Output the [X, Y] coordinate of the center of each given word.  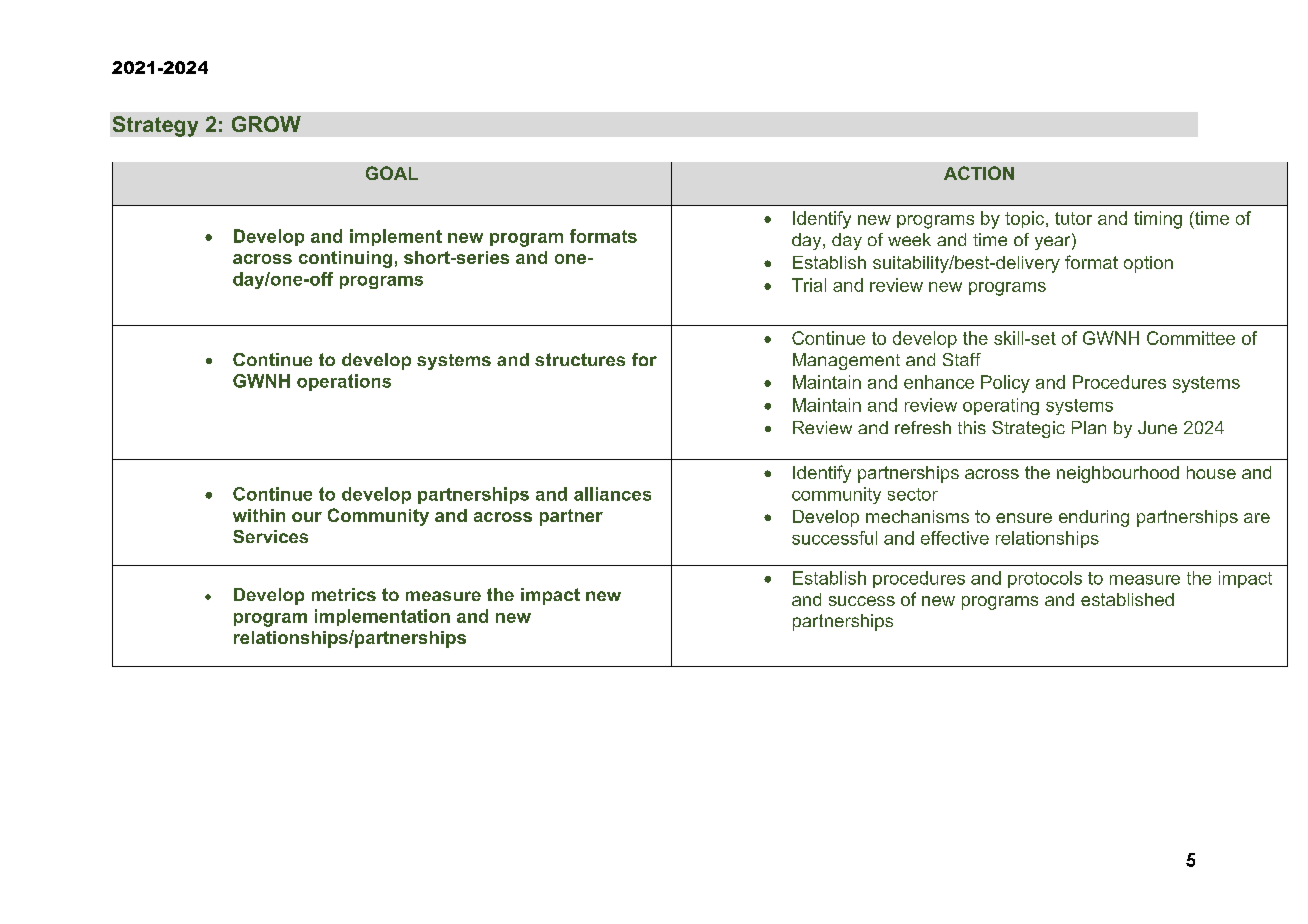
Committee [1191, 338]
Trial [809, 285]
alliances [612, 494]
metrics [344, 594]
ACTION [979, 173]
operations [344, 382]
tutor [1073, 218]
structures [580, 359]
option [1148, 264]
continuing [345, 259]
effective [955, 538]
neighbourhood [1118, 474]
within [259, 515]
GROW [266, 124]
